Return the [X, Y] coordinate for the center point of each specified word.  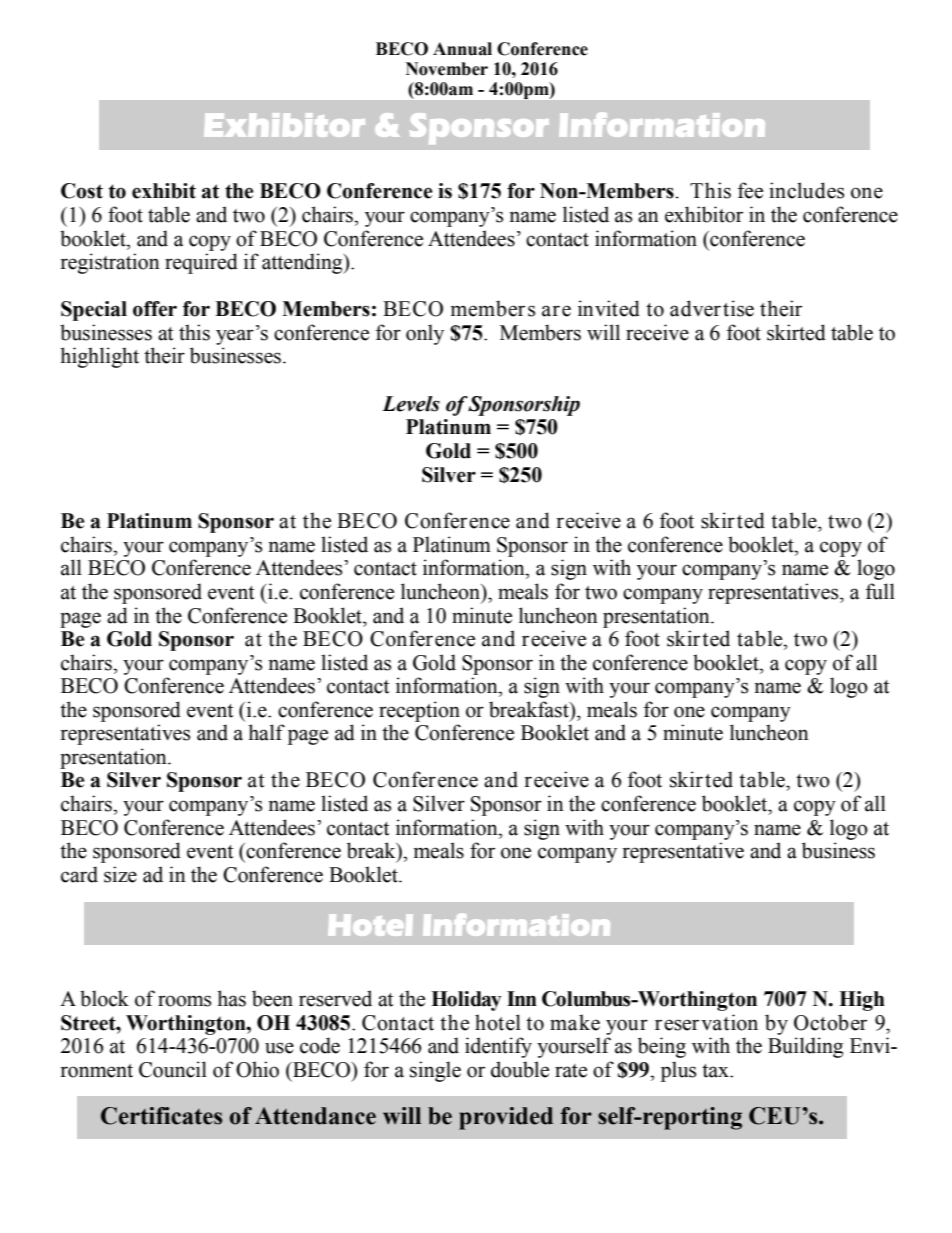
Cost [82, 191]
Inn [522, 998]
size [120, 874]
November [447, 69]
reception [419, 711]
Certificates [161, 1116]
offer [155, 309]
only [425, 334]
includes [806, 190]
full [880, 591]
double [520, 1069]
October [830, 1022]
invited [609, 308]
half [266, 732]
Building [805, 1047]
